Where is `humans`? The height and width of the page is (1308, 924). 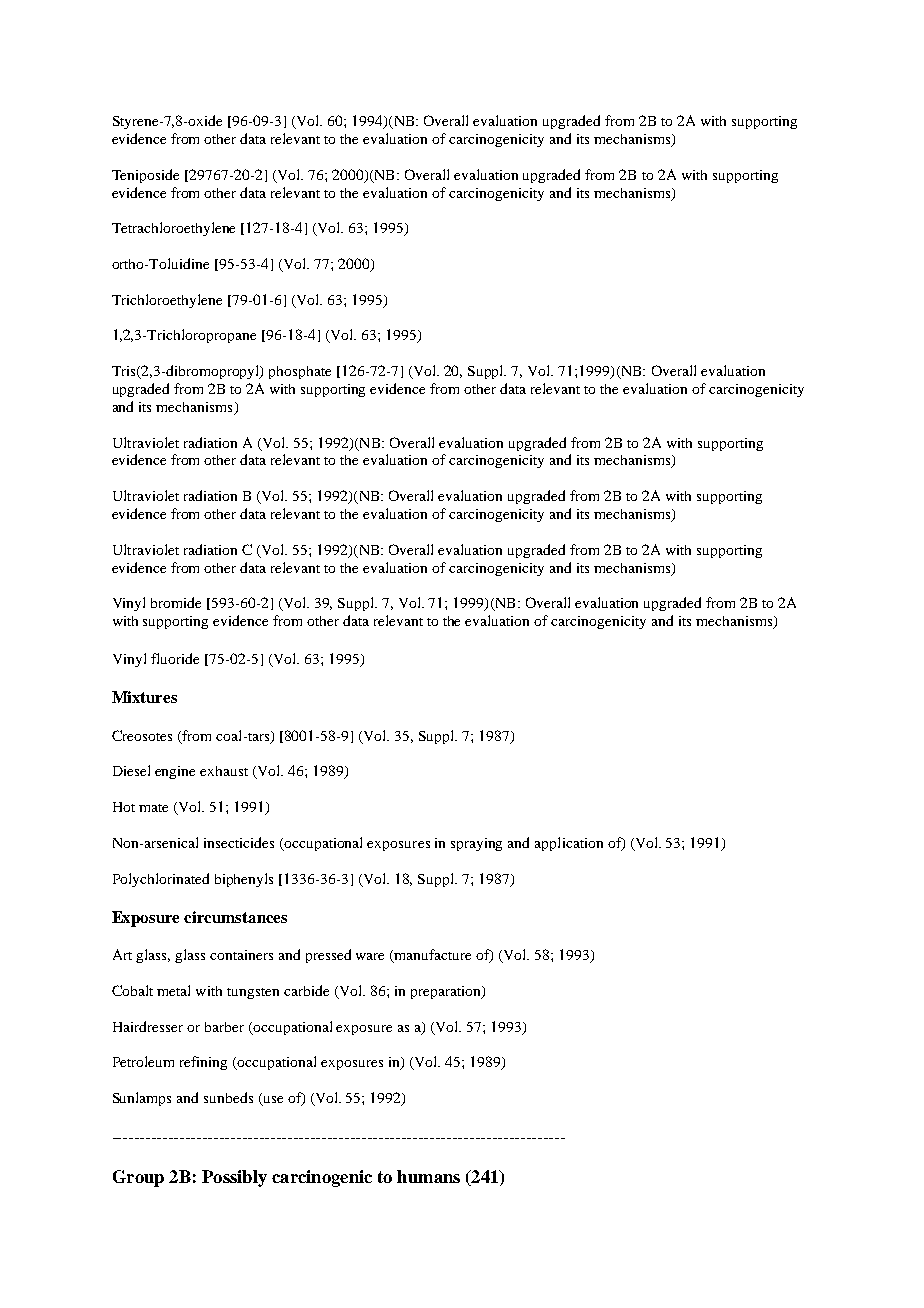 humans is located at coordinates (428, 1176).
